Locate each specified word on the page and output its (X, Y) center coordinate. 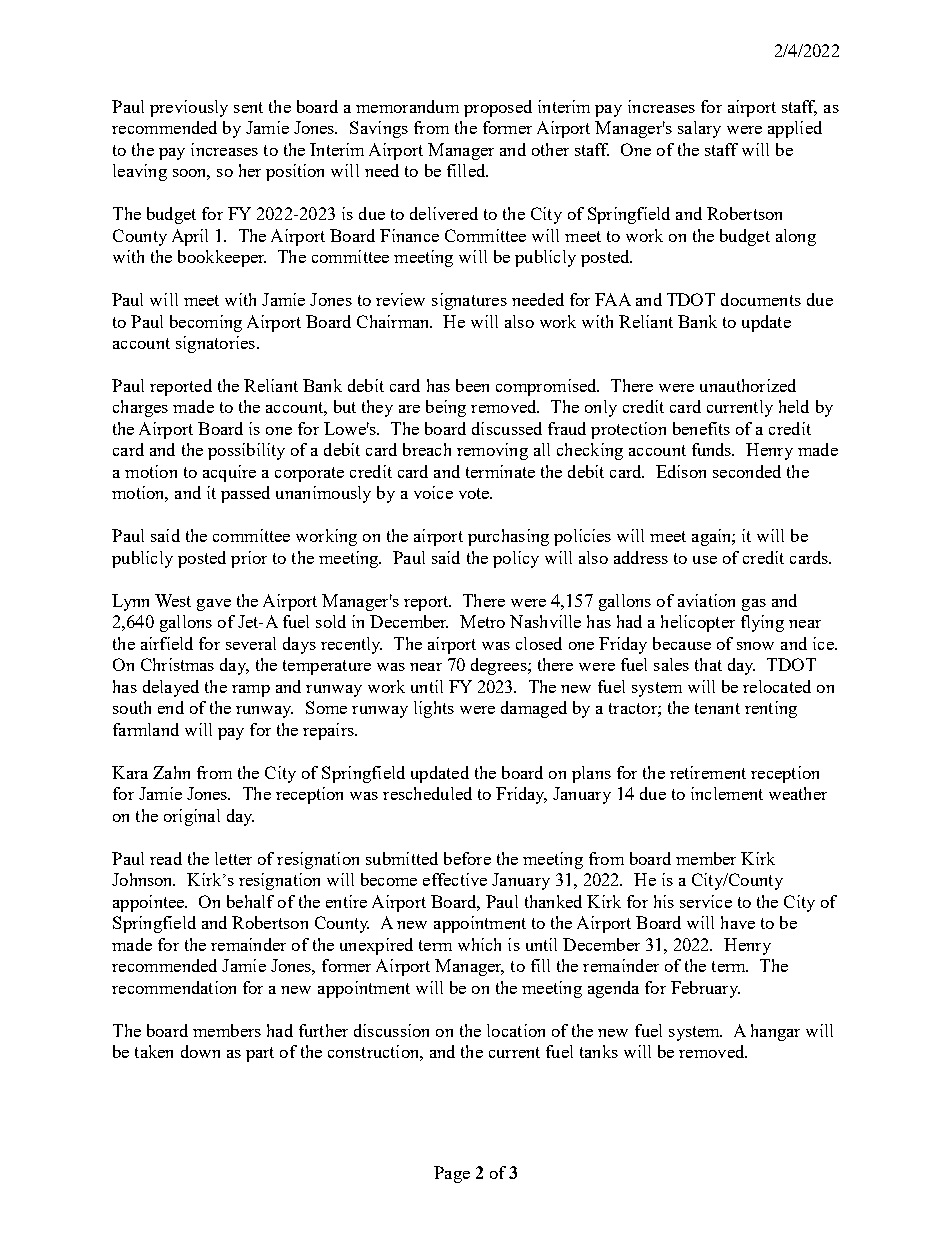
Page (452, 1174)
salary (699, 129)
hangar (775, 1032)
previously (189, 108)
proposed (498, 108)
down (200, 1051)
